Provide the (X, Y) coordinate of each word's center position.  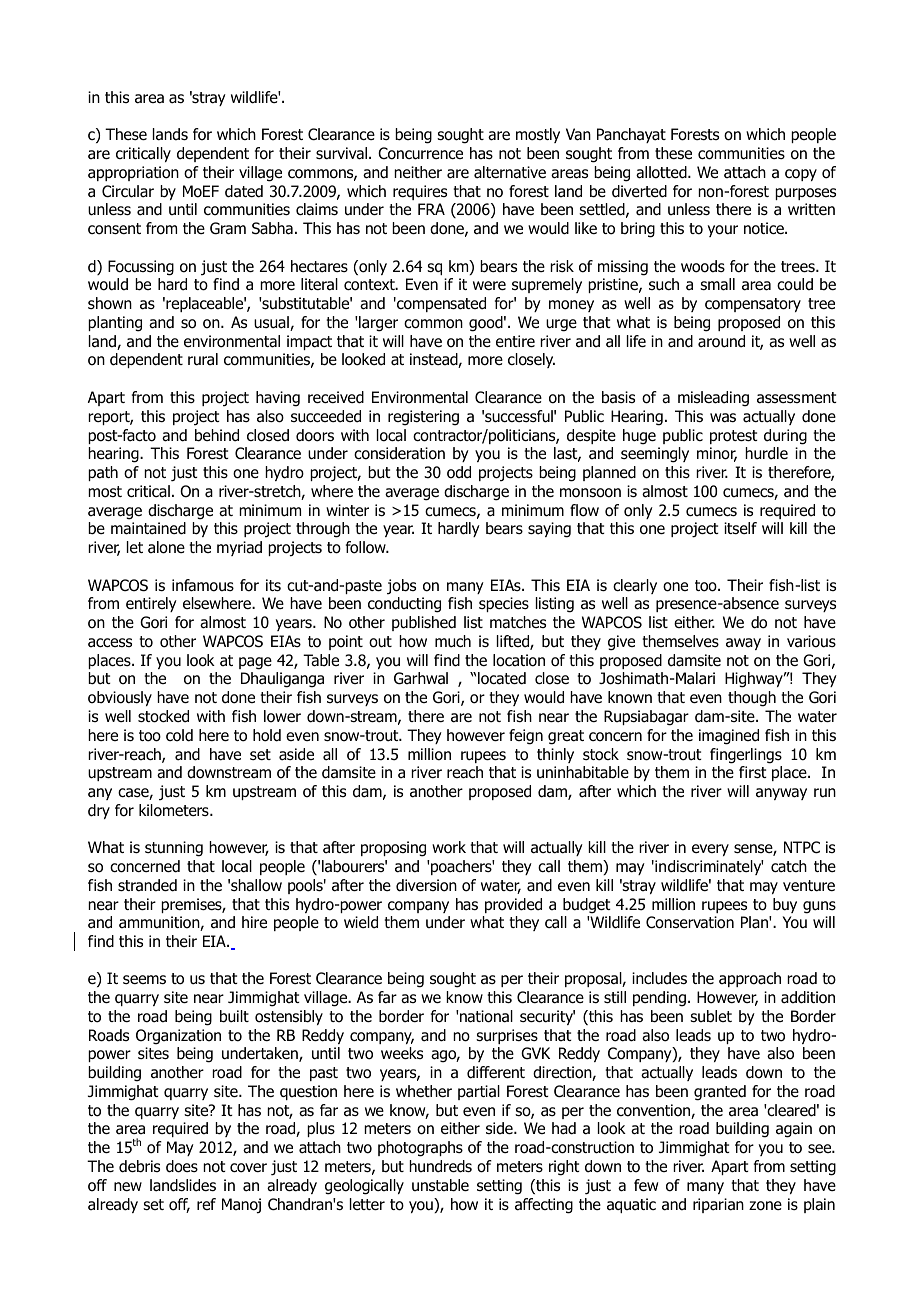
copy (801, 175)
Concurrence (420, 153)
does (182, 1166)
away (743, 644)
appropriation (133, 173)
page (255, 663)
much (453, 641)
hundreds (440, 1166)
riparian (718, 1205)
